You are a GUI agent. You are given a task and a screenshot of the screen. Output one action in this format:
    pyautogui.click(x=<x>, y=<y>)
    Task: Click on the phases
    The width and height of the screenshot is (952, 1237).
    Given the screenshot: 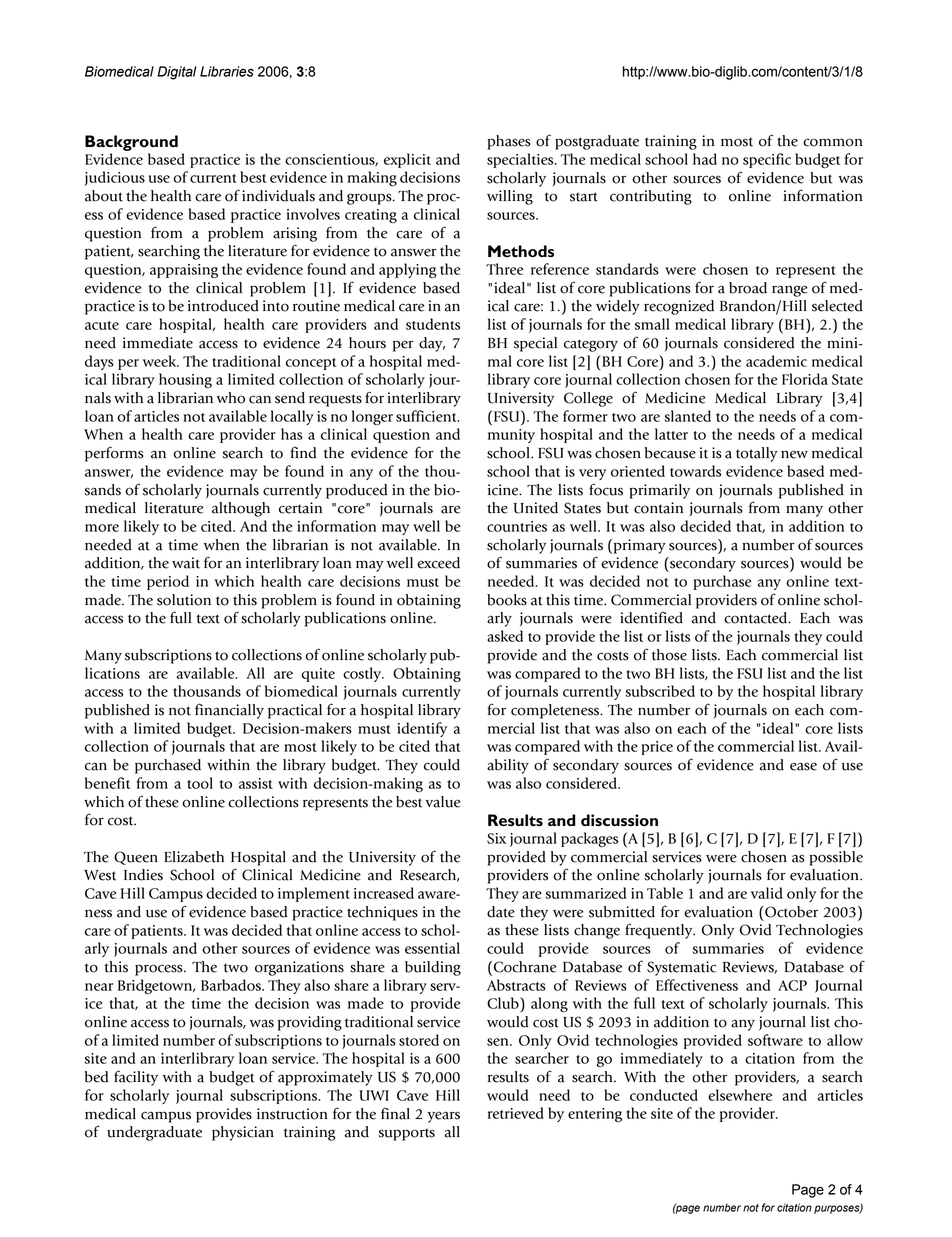 What is the action you would take?
    pyautogui.click(x=509, y=142)
